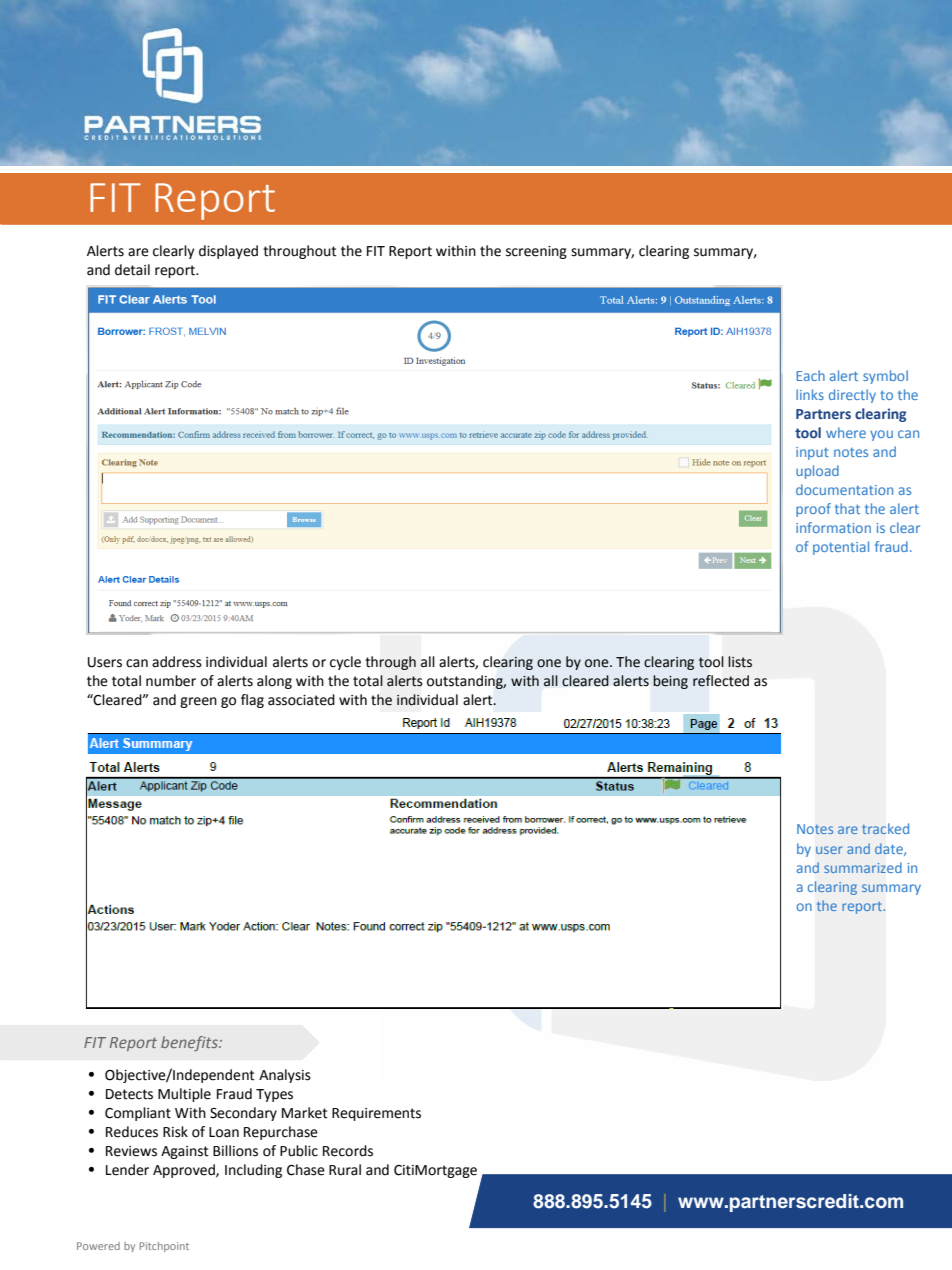 The image size is (952, 1270). What do you see at coordinates (190, 1043) in the screenshot?
I see `benefits` at bounding box center [190, 1043].
